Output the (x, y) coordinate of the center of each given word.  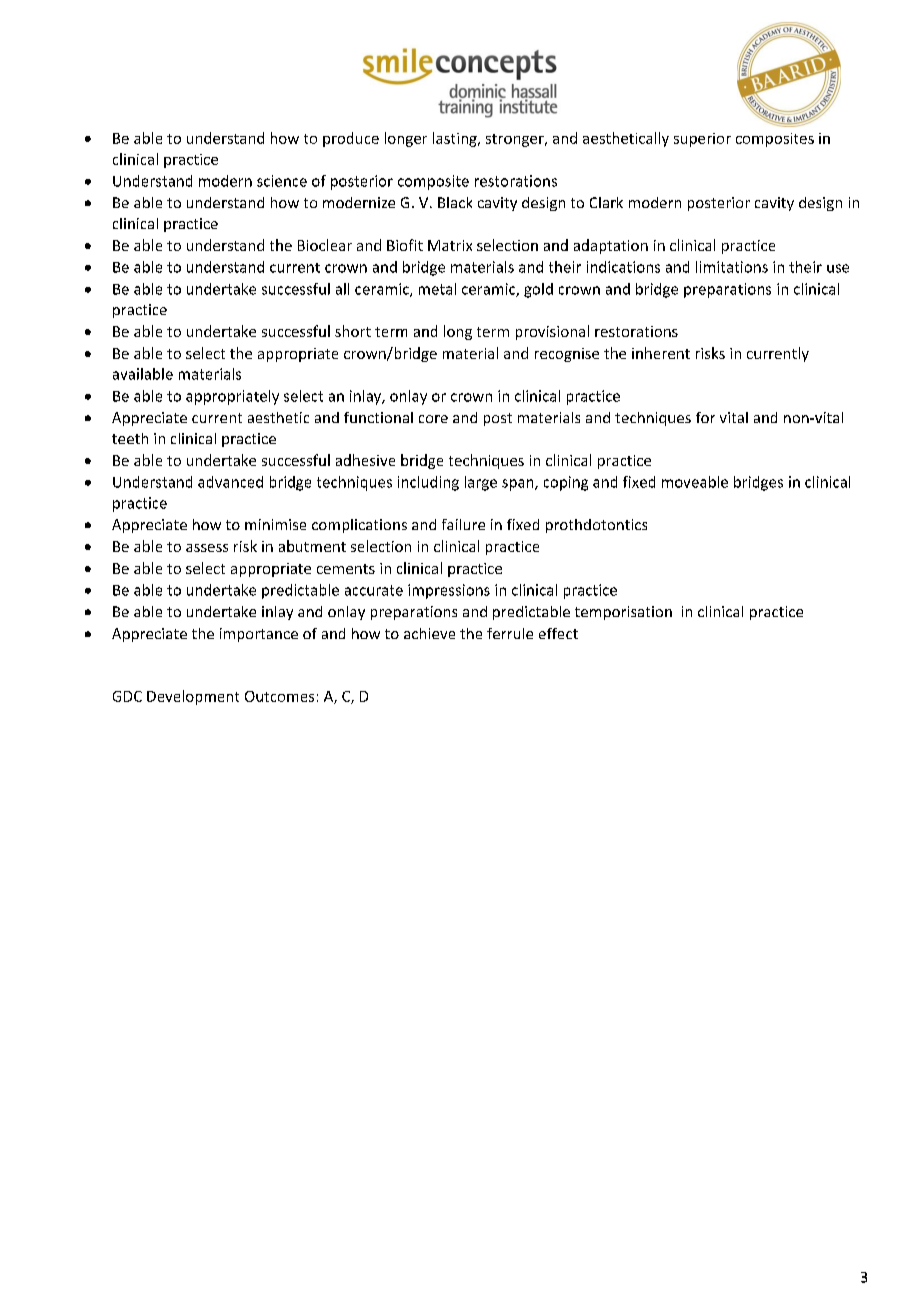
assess (207, 548)
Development (193, 697)
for (705, 417)
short (353, 331)
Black (455, 202)
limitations (732, 267)
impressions (449, 591)
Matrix (450, 245)
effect (558, 633)
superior (702, 140)
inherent (661, 353)
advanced (230, 482)
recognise (567, 355)
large (481, 483)
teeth (130, 438)
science (282, 181)
